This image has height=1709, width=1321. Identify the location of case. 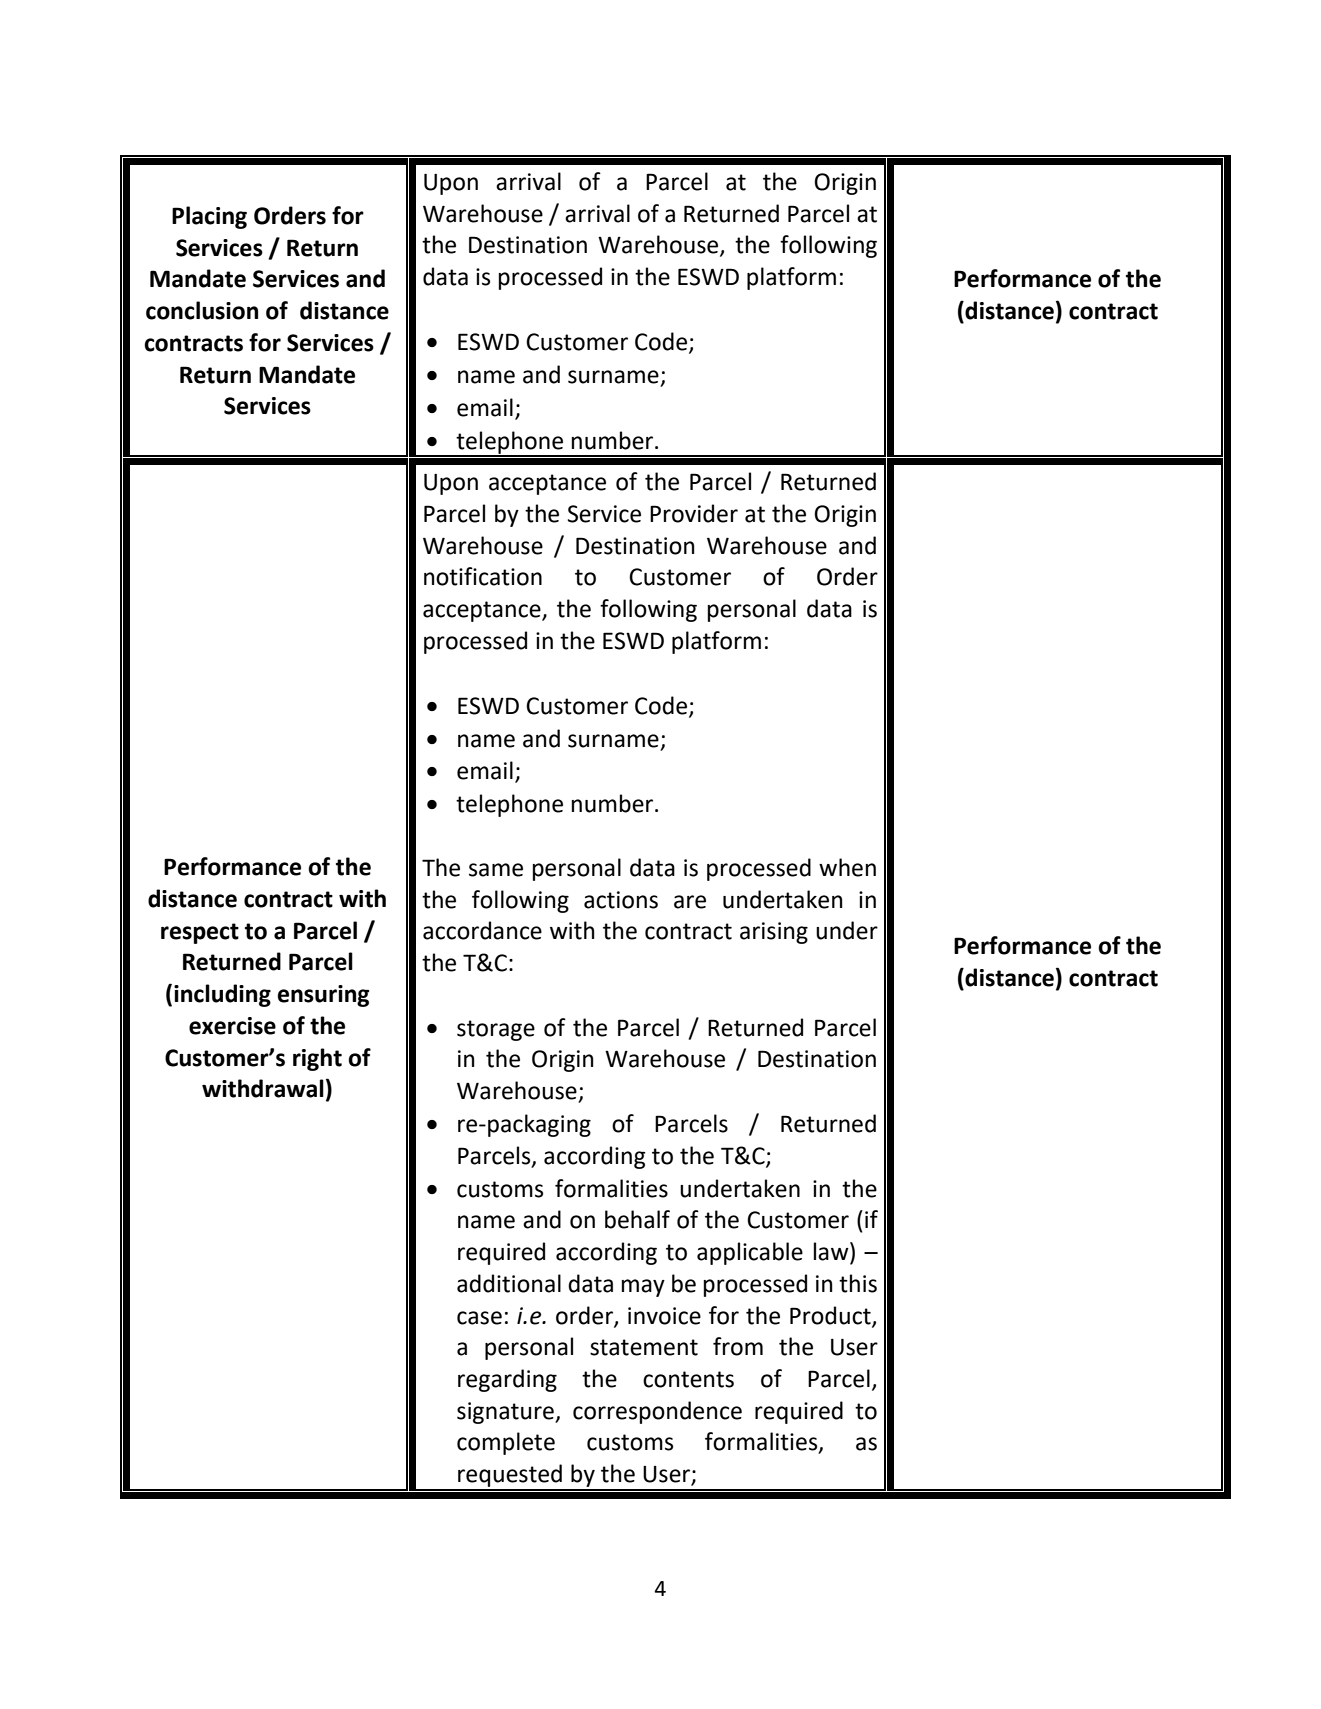
(479, 1318).
